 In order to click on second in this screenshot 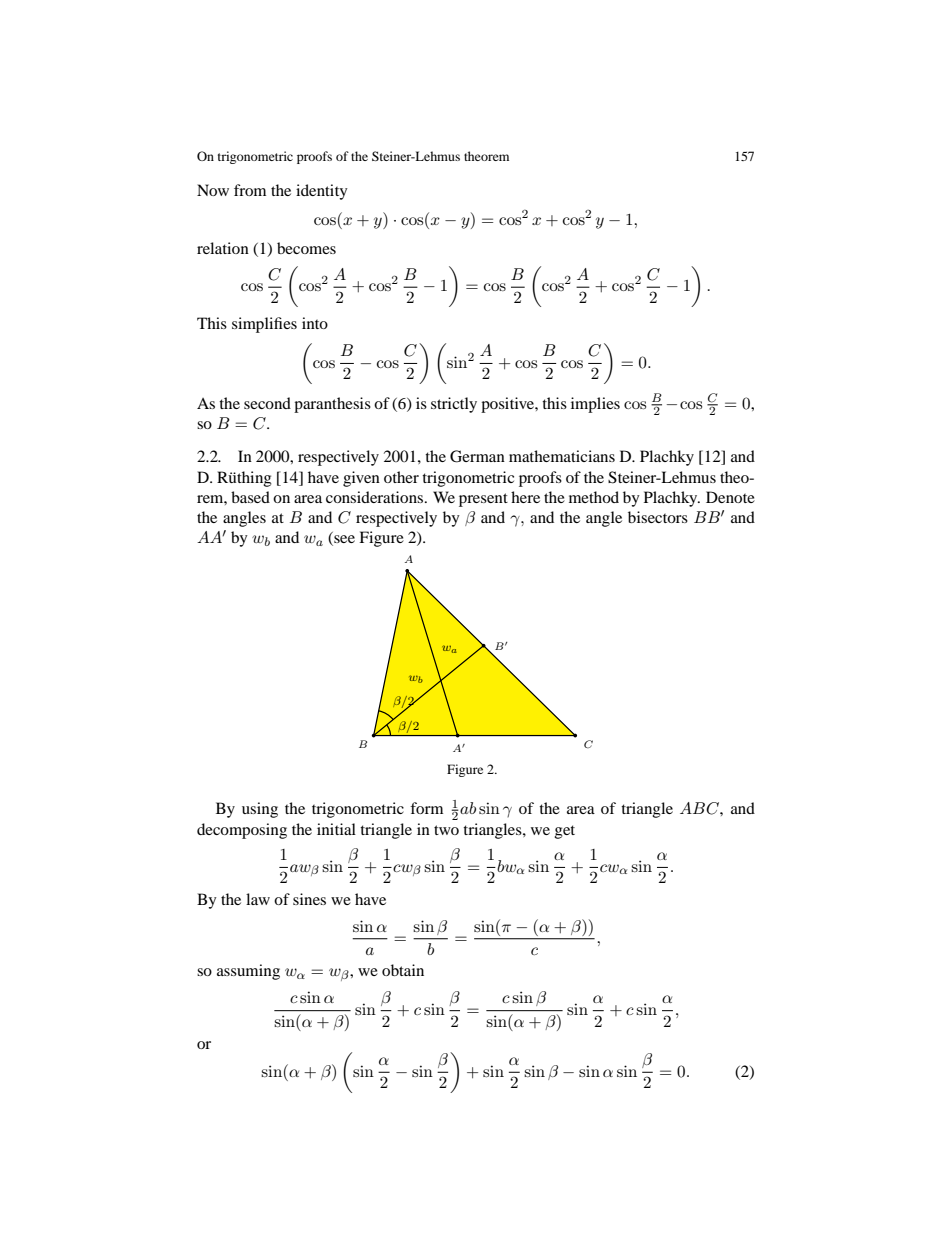, I will do `click(267, 403)`.
